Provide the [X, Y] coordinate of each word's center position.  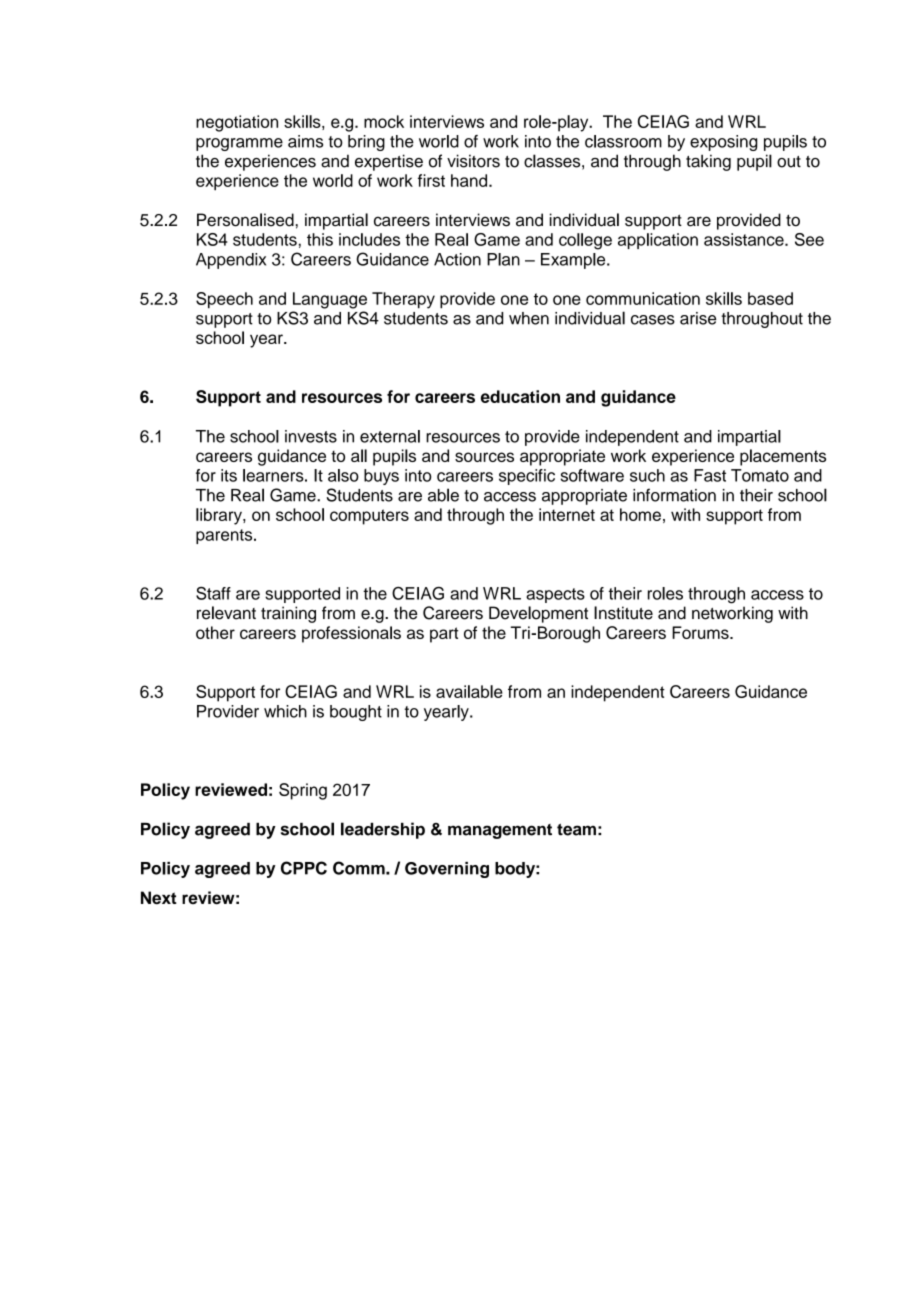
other [215, 632]
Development [538, 614]
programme [239, 144]
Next [159, 898]
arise [698, 318]
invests [311, 436]
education [520, 396]
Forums [701, 632]
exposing [723, 143]
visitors [473, 161]
